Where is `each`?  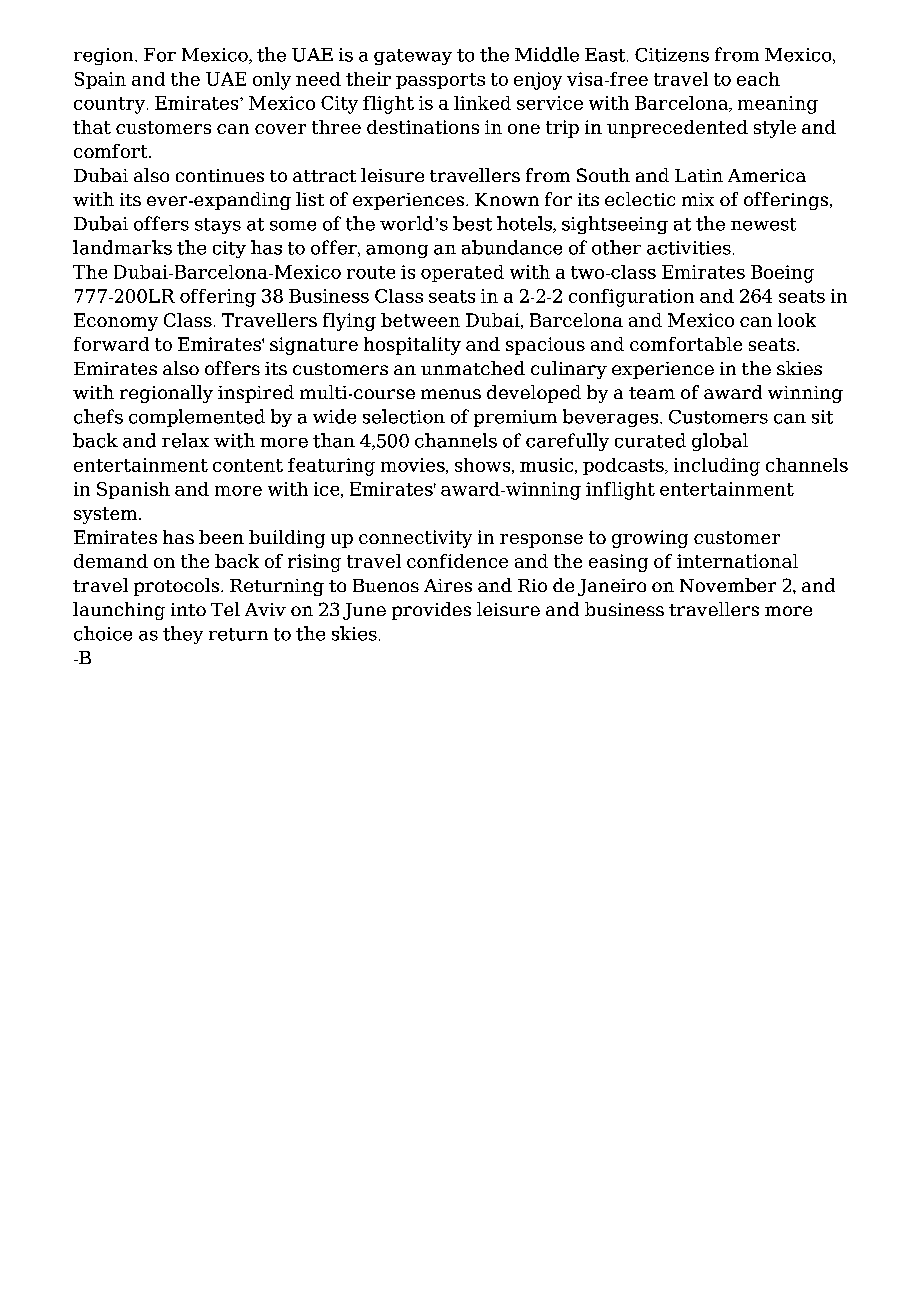
each is located at coordinates (758, 79).
